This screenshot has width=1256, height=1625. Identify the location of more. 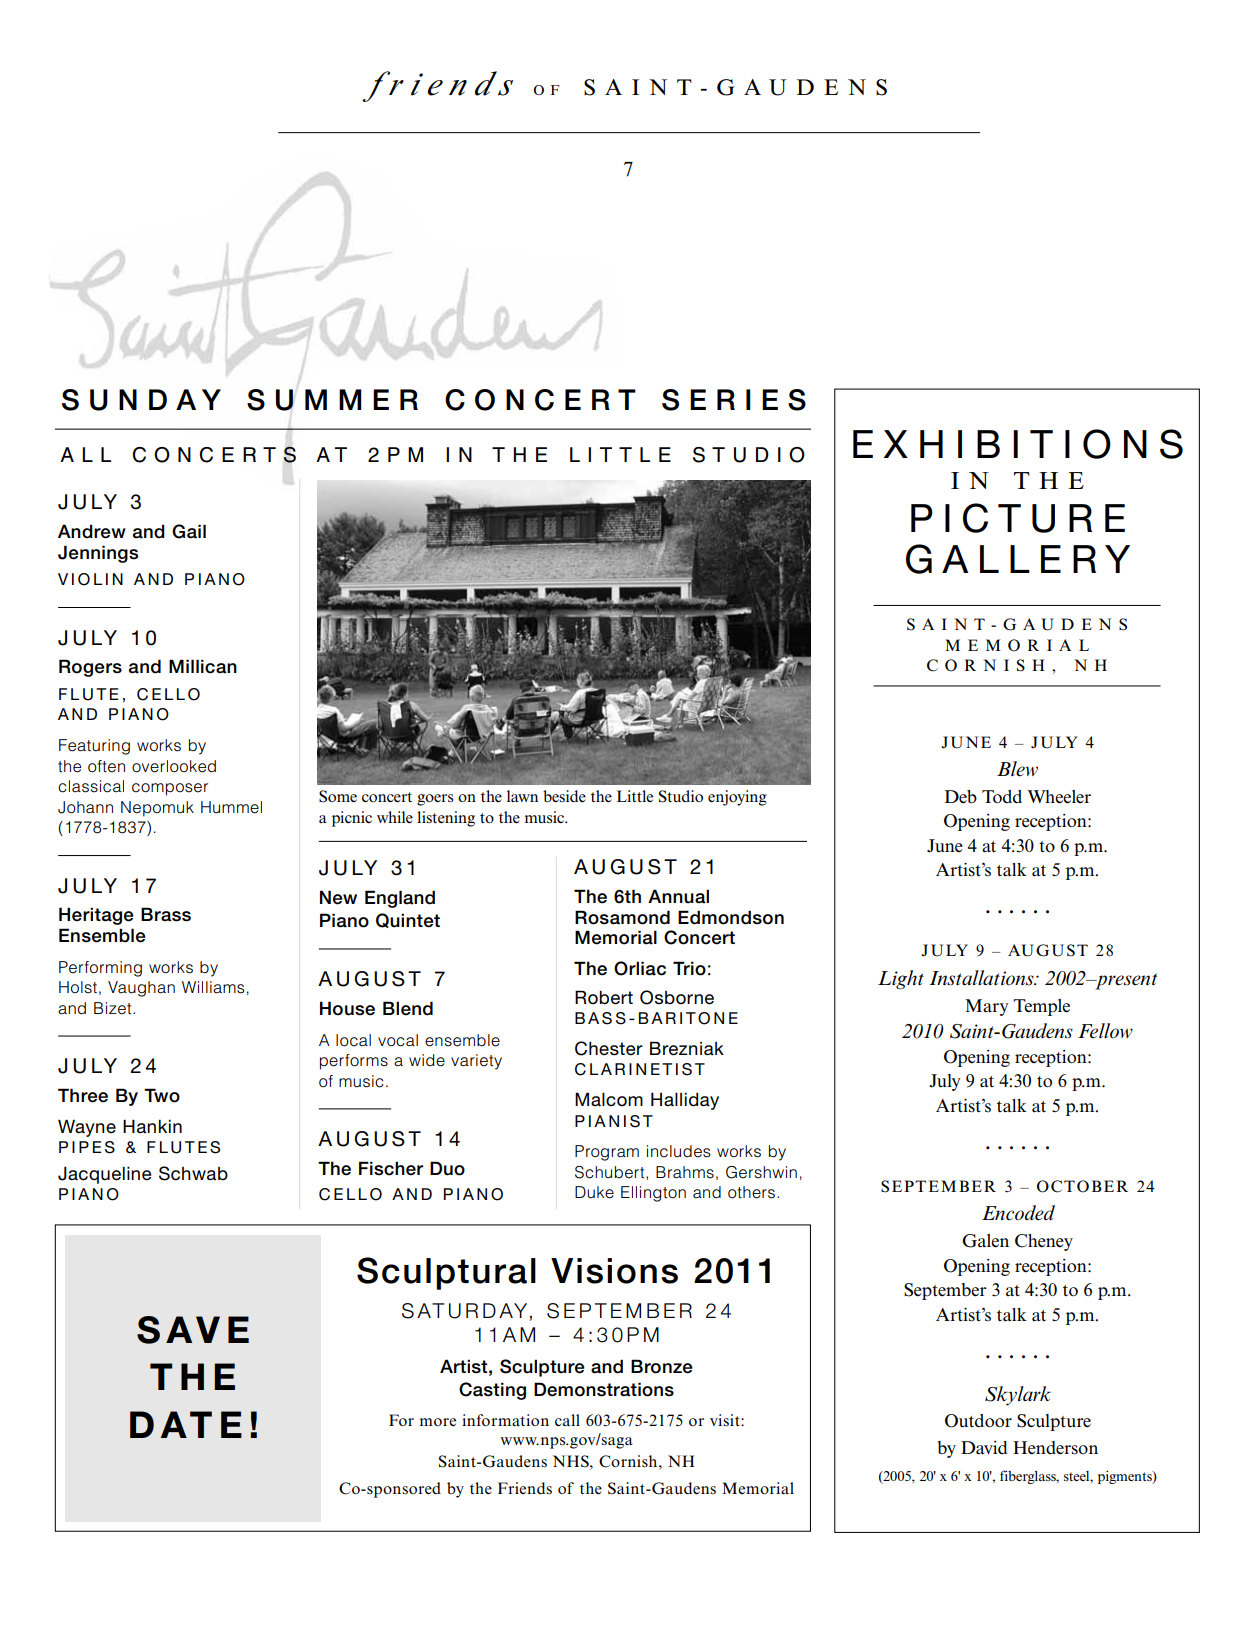
(438, 1422).
